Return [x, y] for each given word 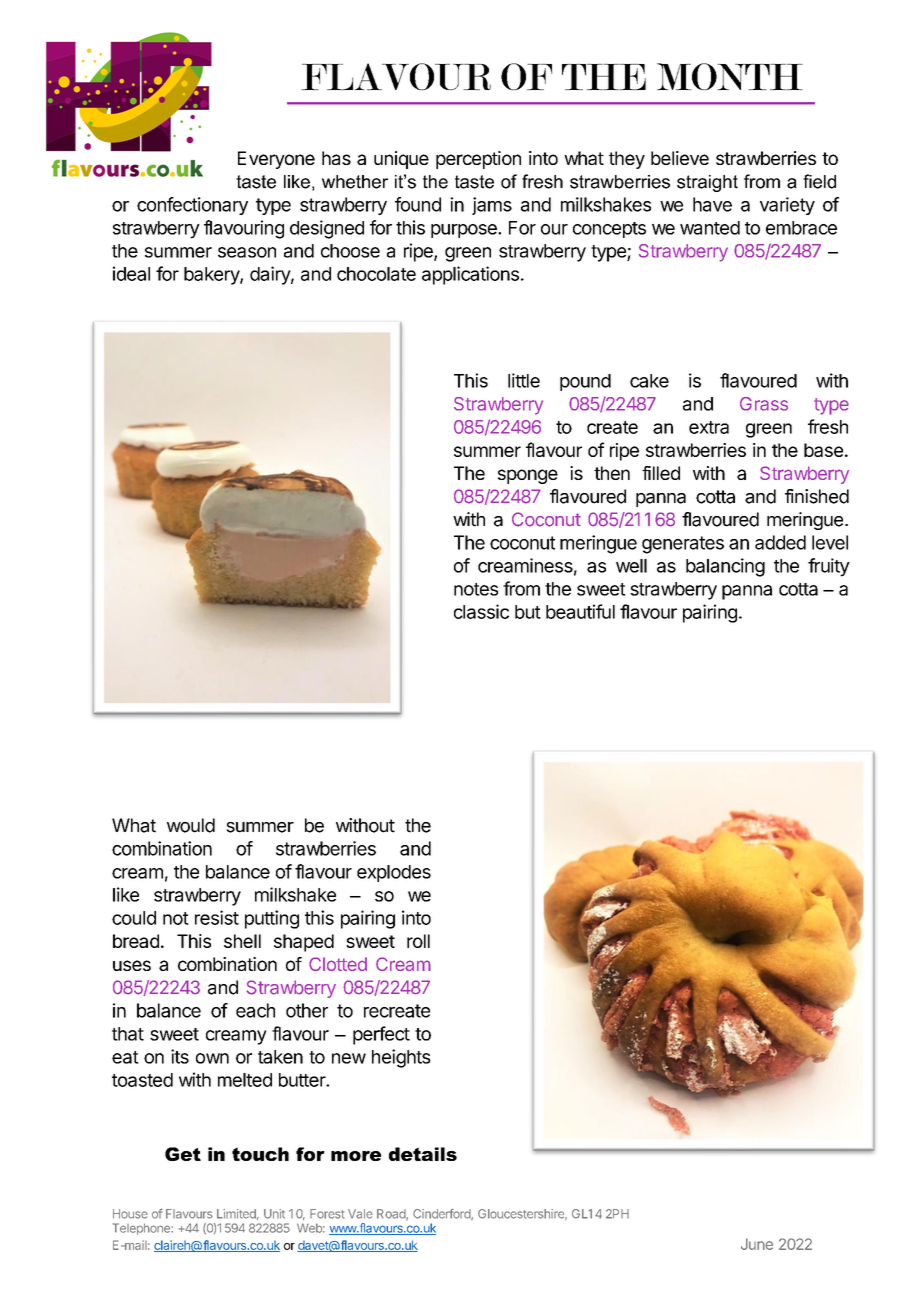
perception [478, 160]
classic [481, 611]
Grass [764, 404]
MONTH [730, 76]
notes [476, 589]
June [757, 1244]
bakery [212, 276]
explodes [394, 873]
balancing [725, 567]
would [191, 825]
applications [470, 275]
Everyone [276, 160]
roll [418, 941]
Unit [274, 1214]
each [255, 1010]
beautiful [580, 611]
